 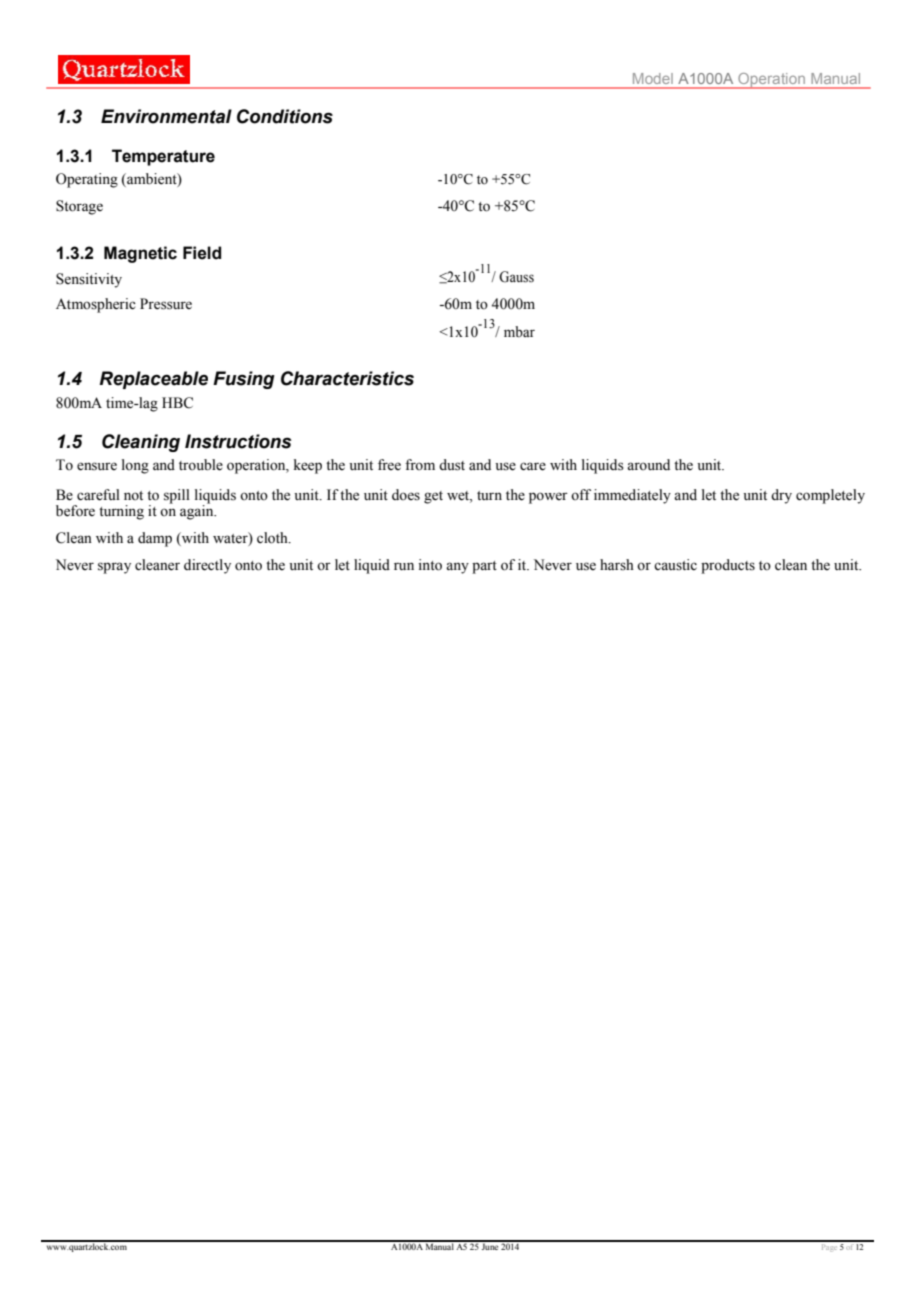 What do you see at coordinates (728, 566) in the screenshot?
I see `products` at bounding box center [728, 566].
